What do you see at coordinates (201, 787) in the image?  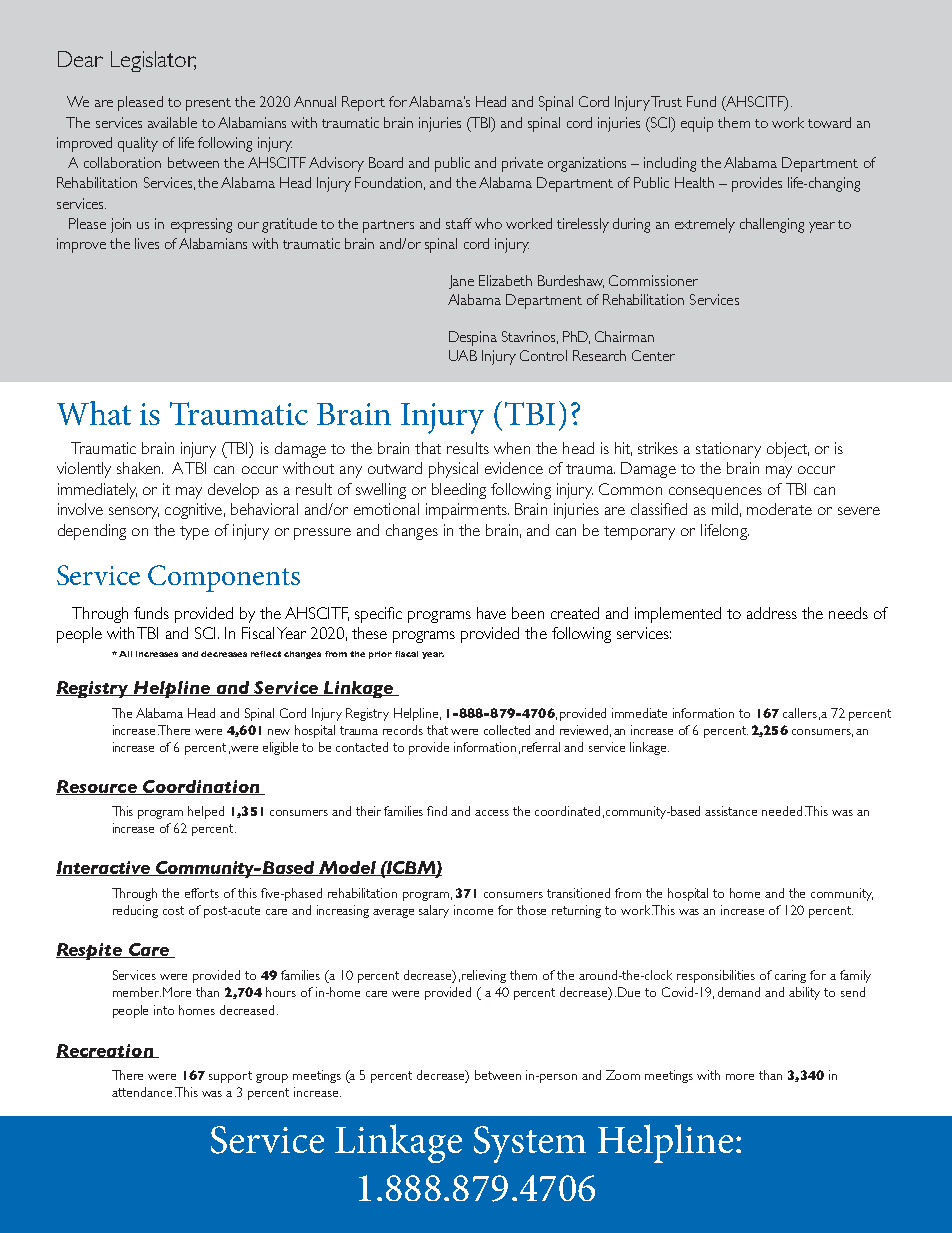 I see `Coordination` at bounding box center [201, 787].
